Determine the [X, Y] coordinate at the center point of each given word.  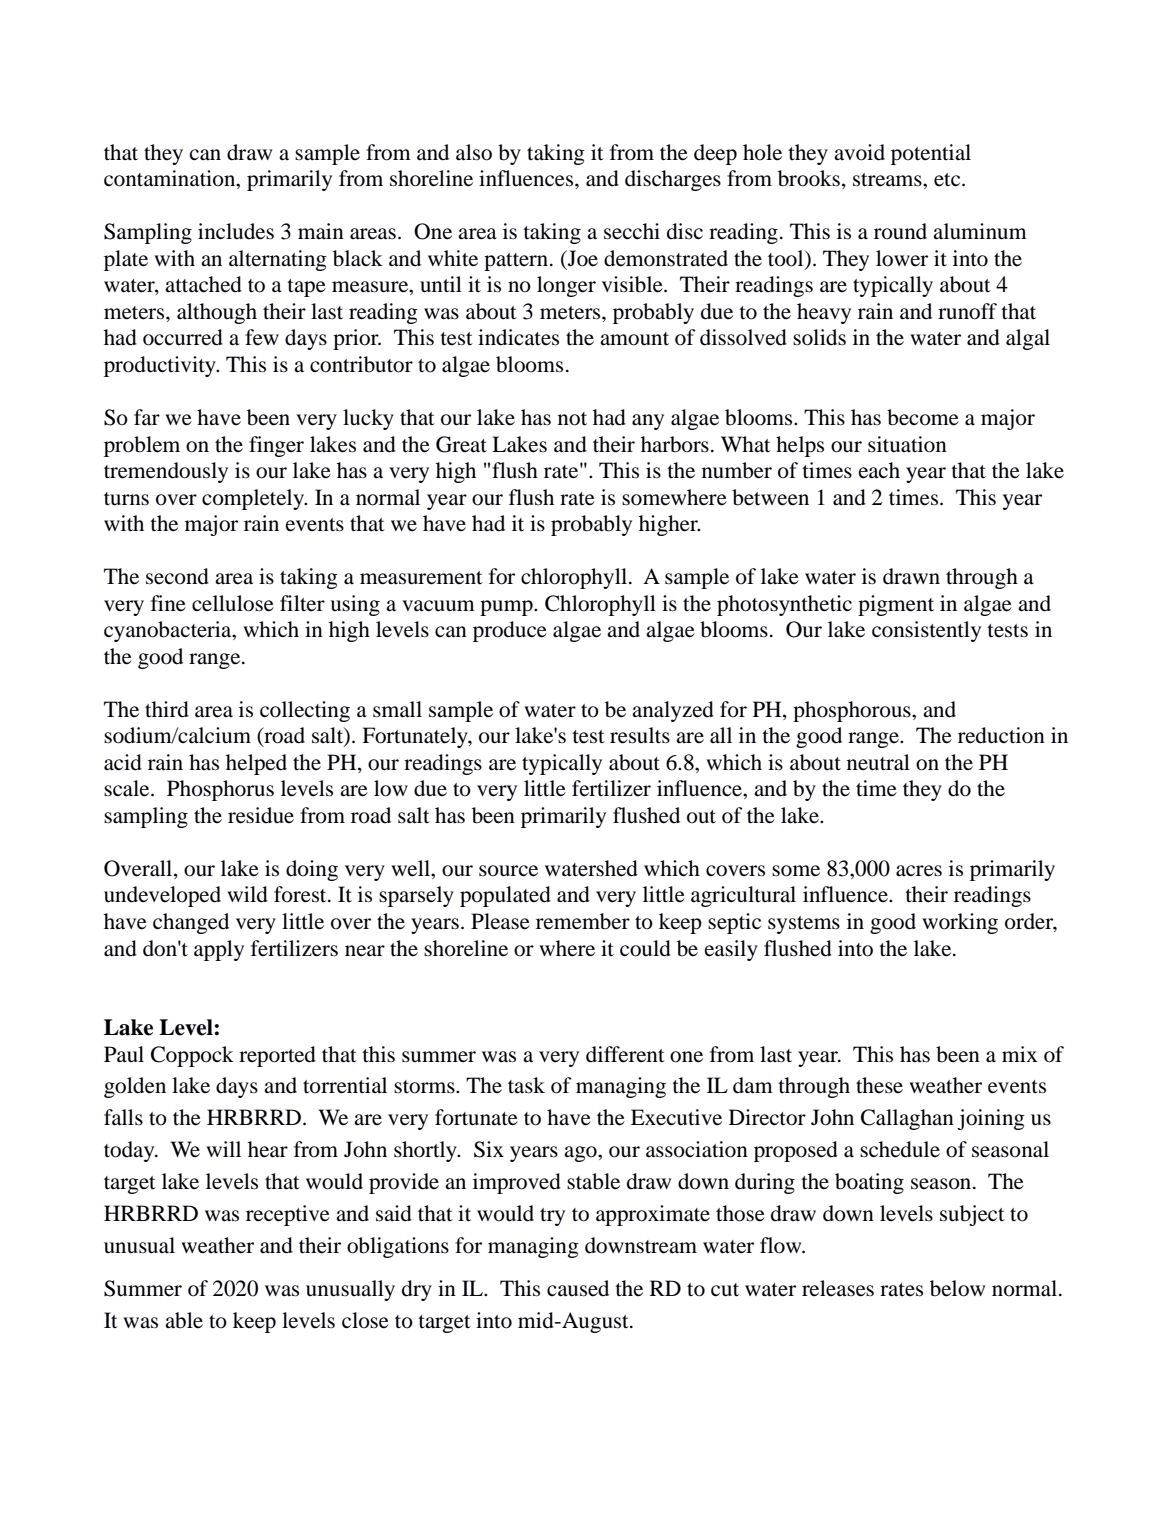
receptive [288, 1215]
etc [948, 180]
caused [578, 1288]
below [957, 1288]
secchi [632, 231]
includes [236, 231]
